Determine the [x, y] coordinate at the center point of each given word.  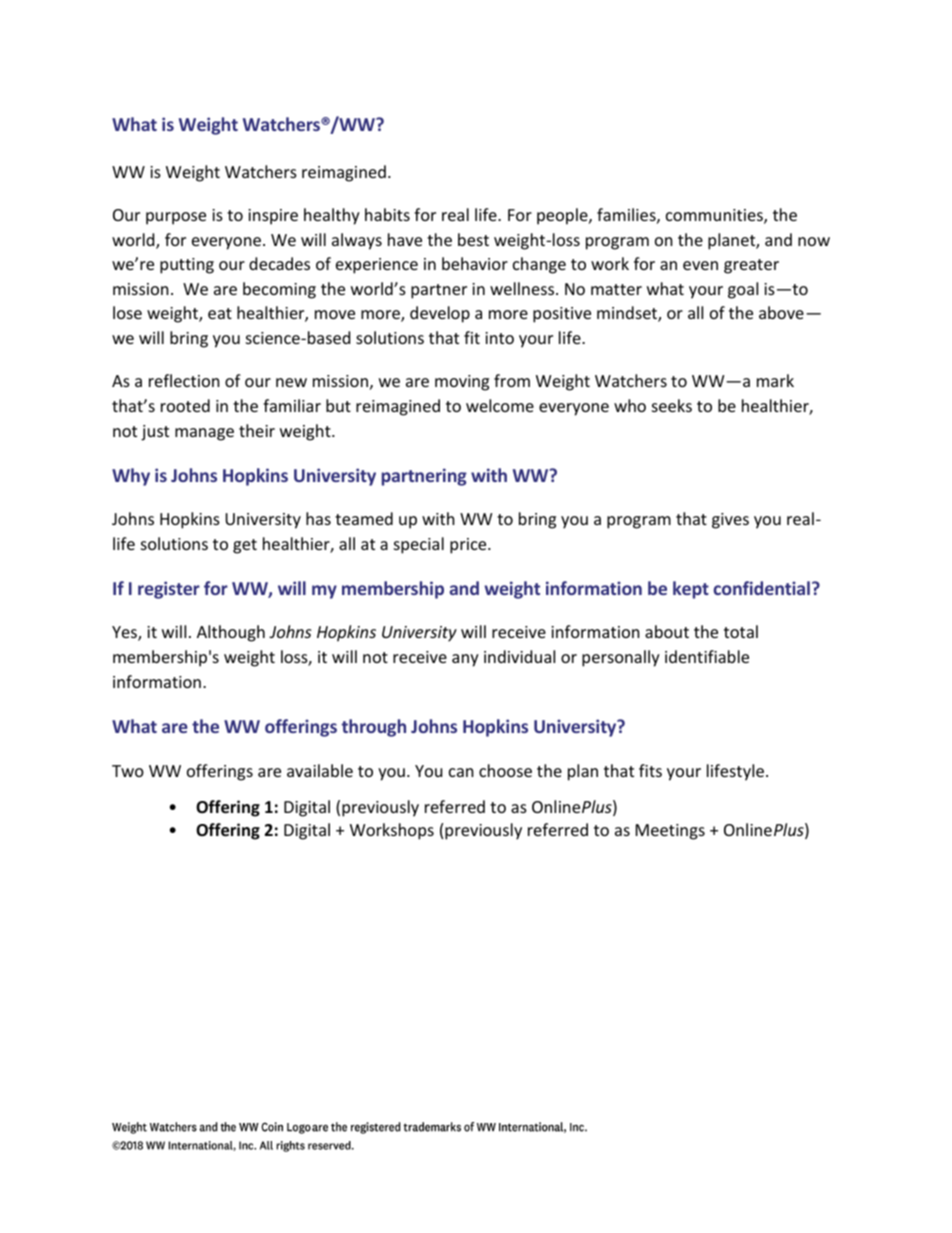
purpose [176, 218]
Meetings [670, 832]
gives [730, 521]
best [473, 239]
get [245, 546]
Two [128, 771]
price [469, 546]
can [461, 772]
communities [715, 216]
